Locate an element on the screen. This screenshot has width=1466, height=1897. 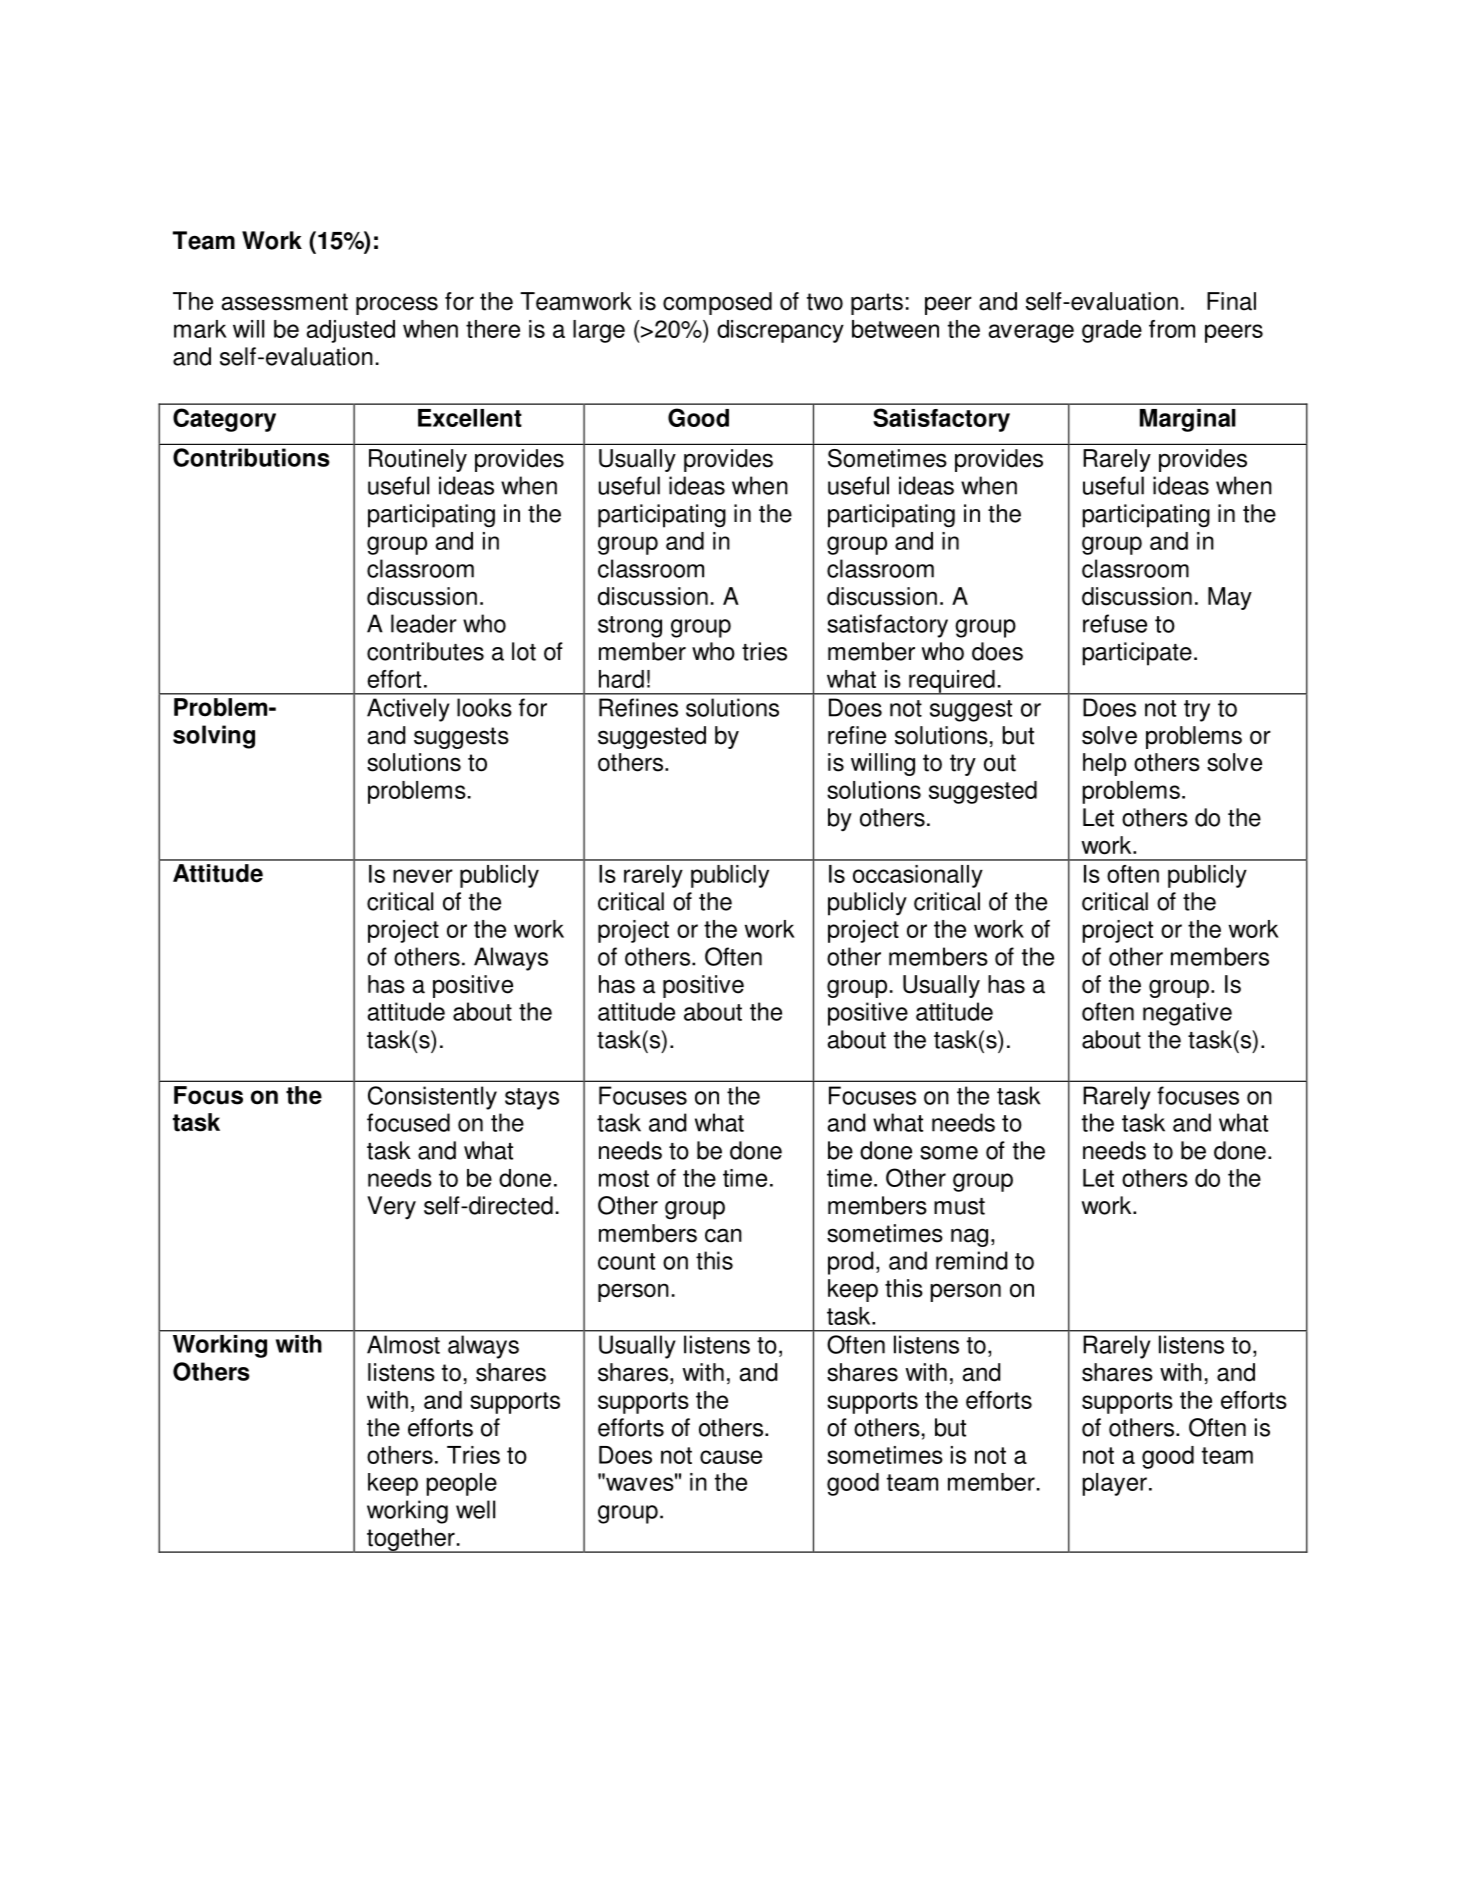
together is located at coordinates (411, 1540).
